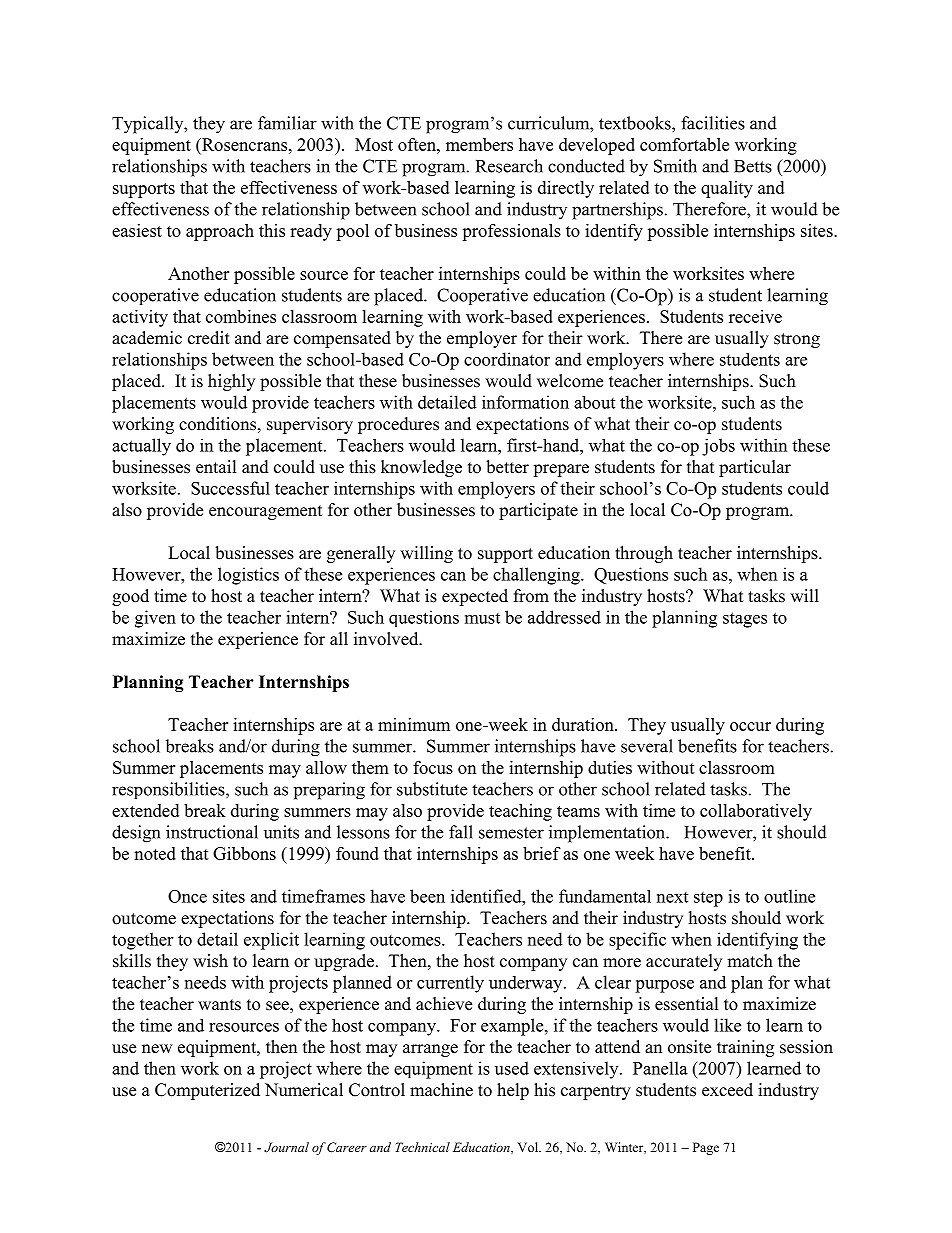  Describe the element at coordinates (756, 812) in the page. I see `collaboratively` at that location.
